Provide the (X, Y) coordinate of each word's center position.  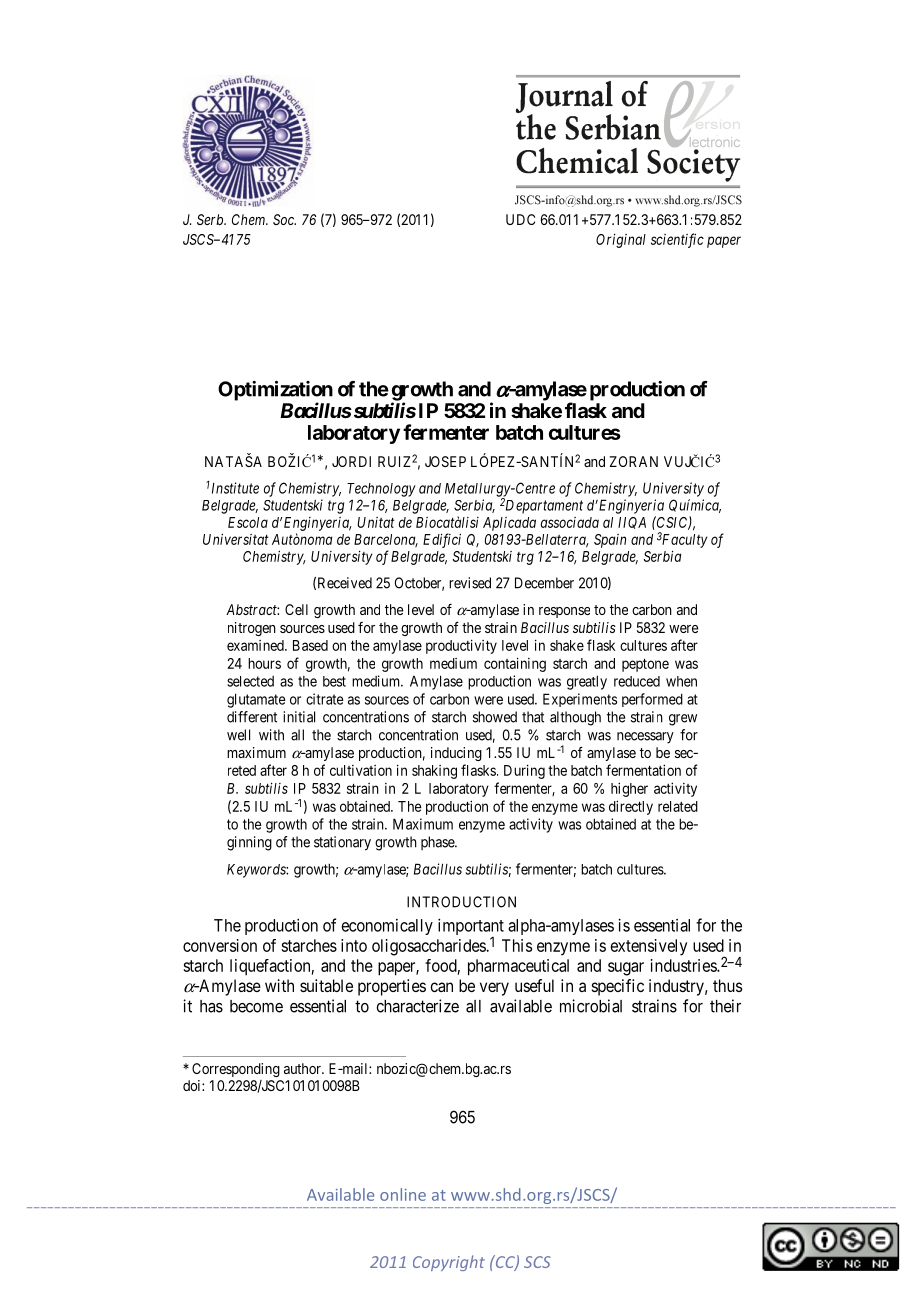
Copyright (449, 1263)
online (403, 1194)
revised (470, 583)
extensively (649, 947)
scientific (677, 240)
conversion (220, 945)
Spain (610, 541)
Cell (296, 609)
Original (621, 241)
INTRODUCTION (461, 902)
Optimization (275, 392)
